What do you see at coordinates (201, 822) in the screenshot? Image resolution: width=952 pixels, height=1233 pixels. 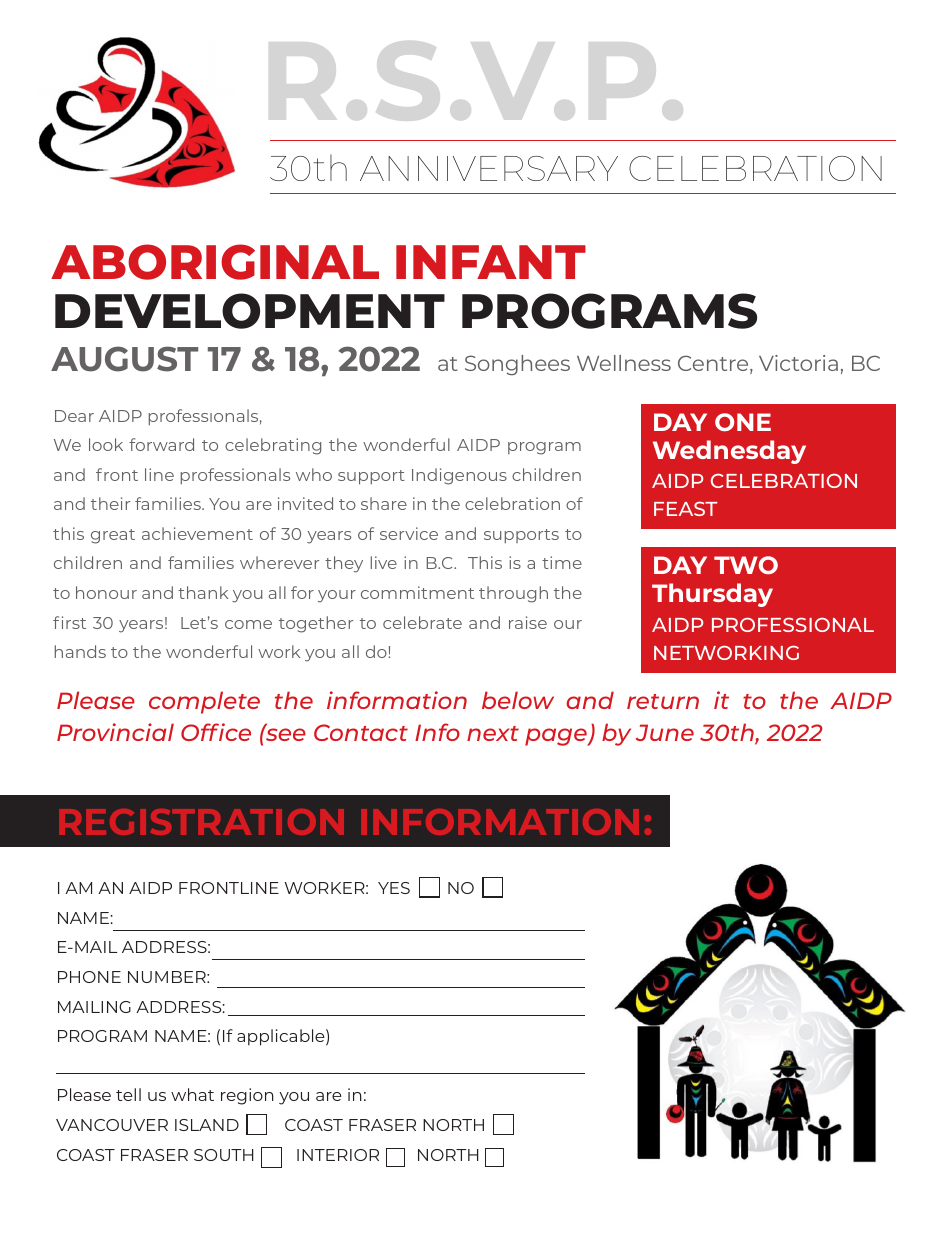 I see `REGISTRATION` at bounding box center [201, 822].
